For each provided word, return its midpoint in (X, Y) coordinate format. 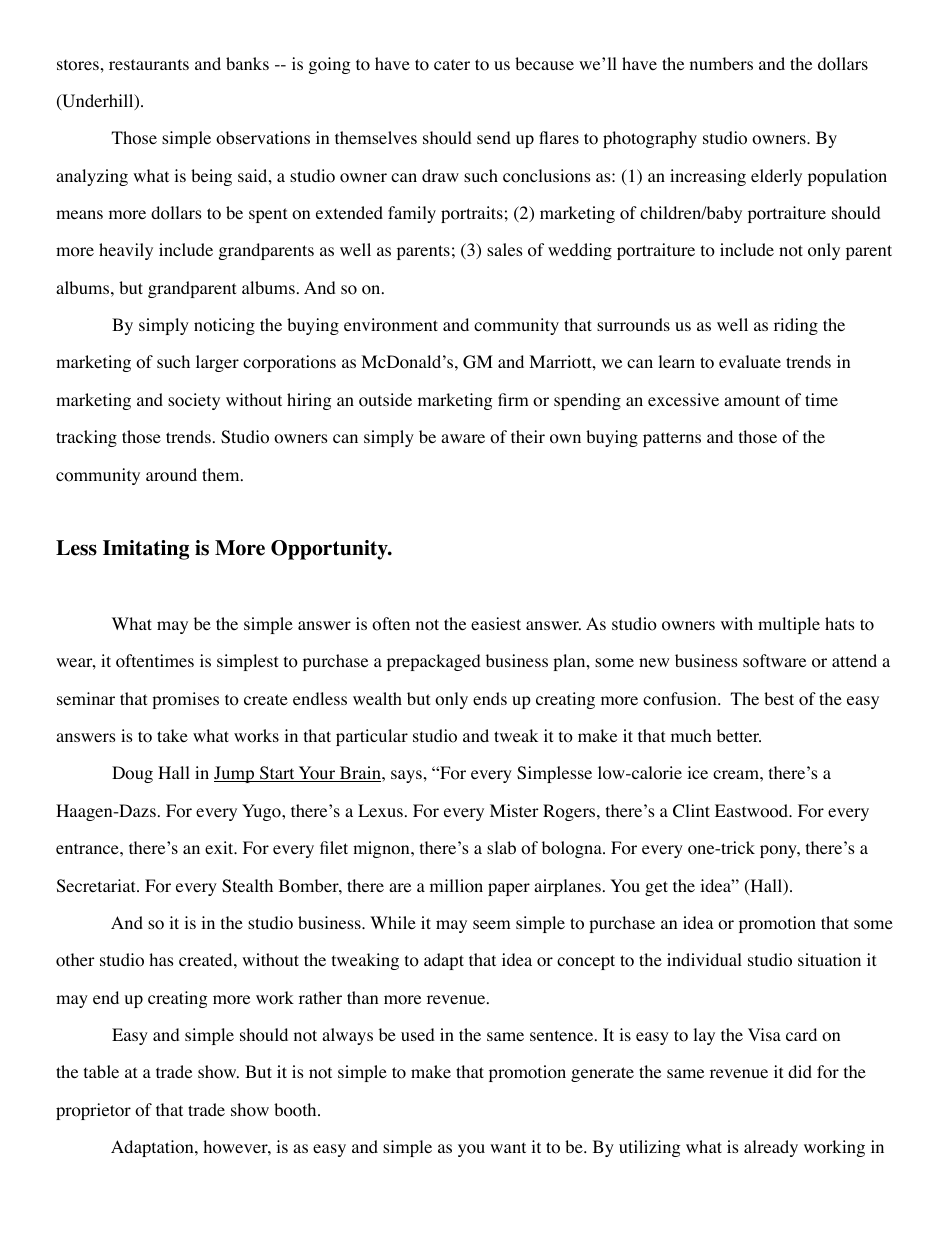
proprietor (93, 1111)
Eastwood (753, 811)
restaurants (149, 64)
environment (391, 325)
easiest (496, 623)
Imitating (146, 550)
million (456, 886)
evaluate (750, 361)
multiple (789, 625)
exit (220, 847)
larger (217, 363)
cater (452, 64)
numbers (721, 63)
